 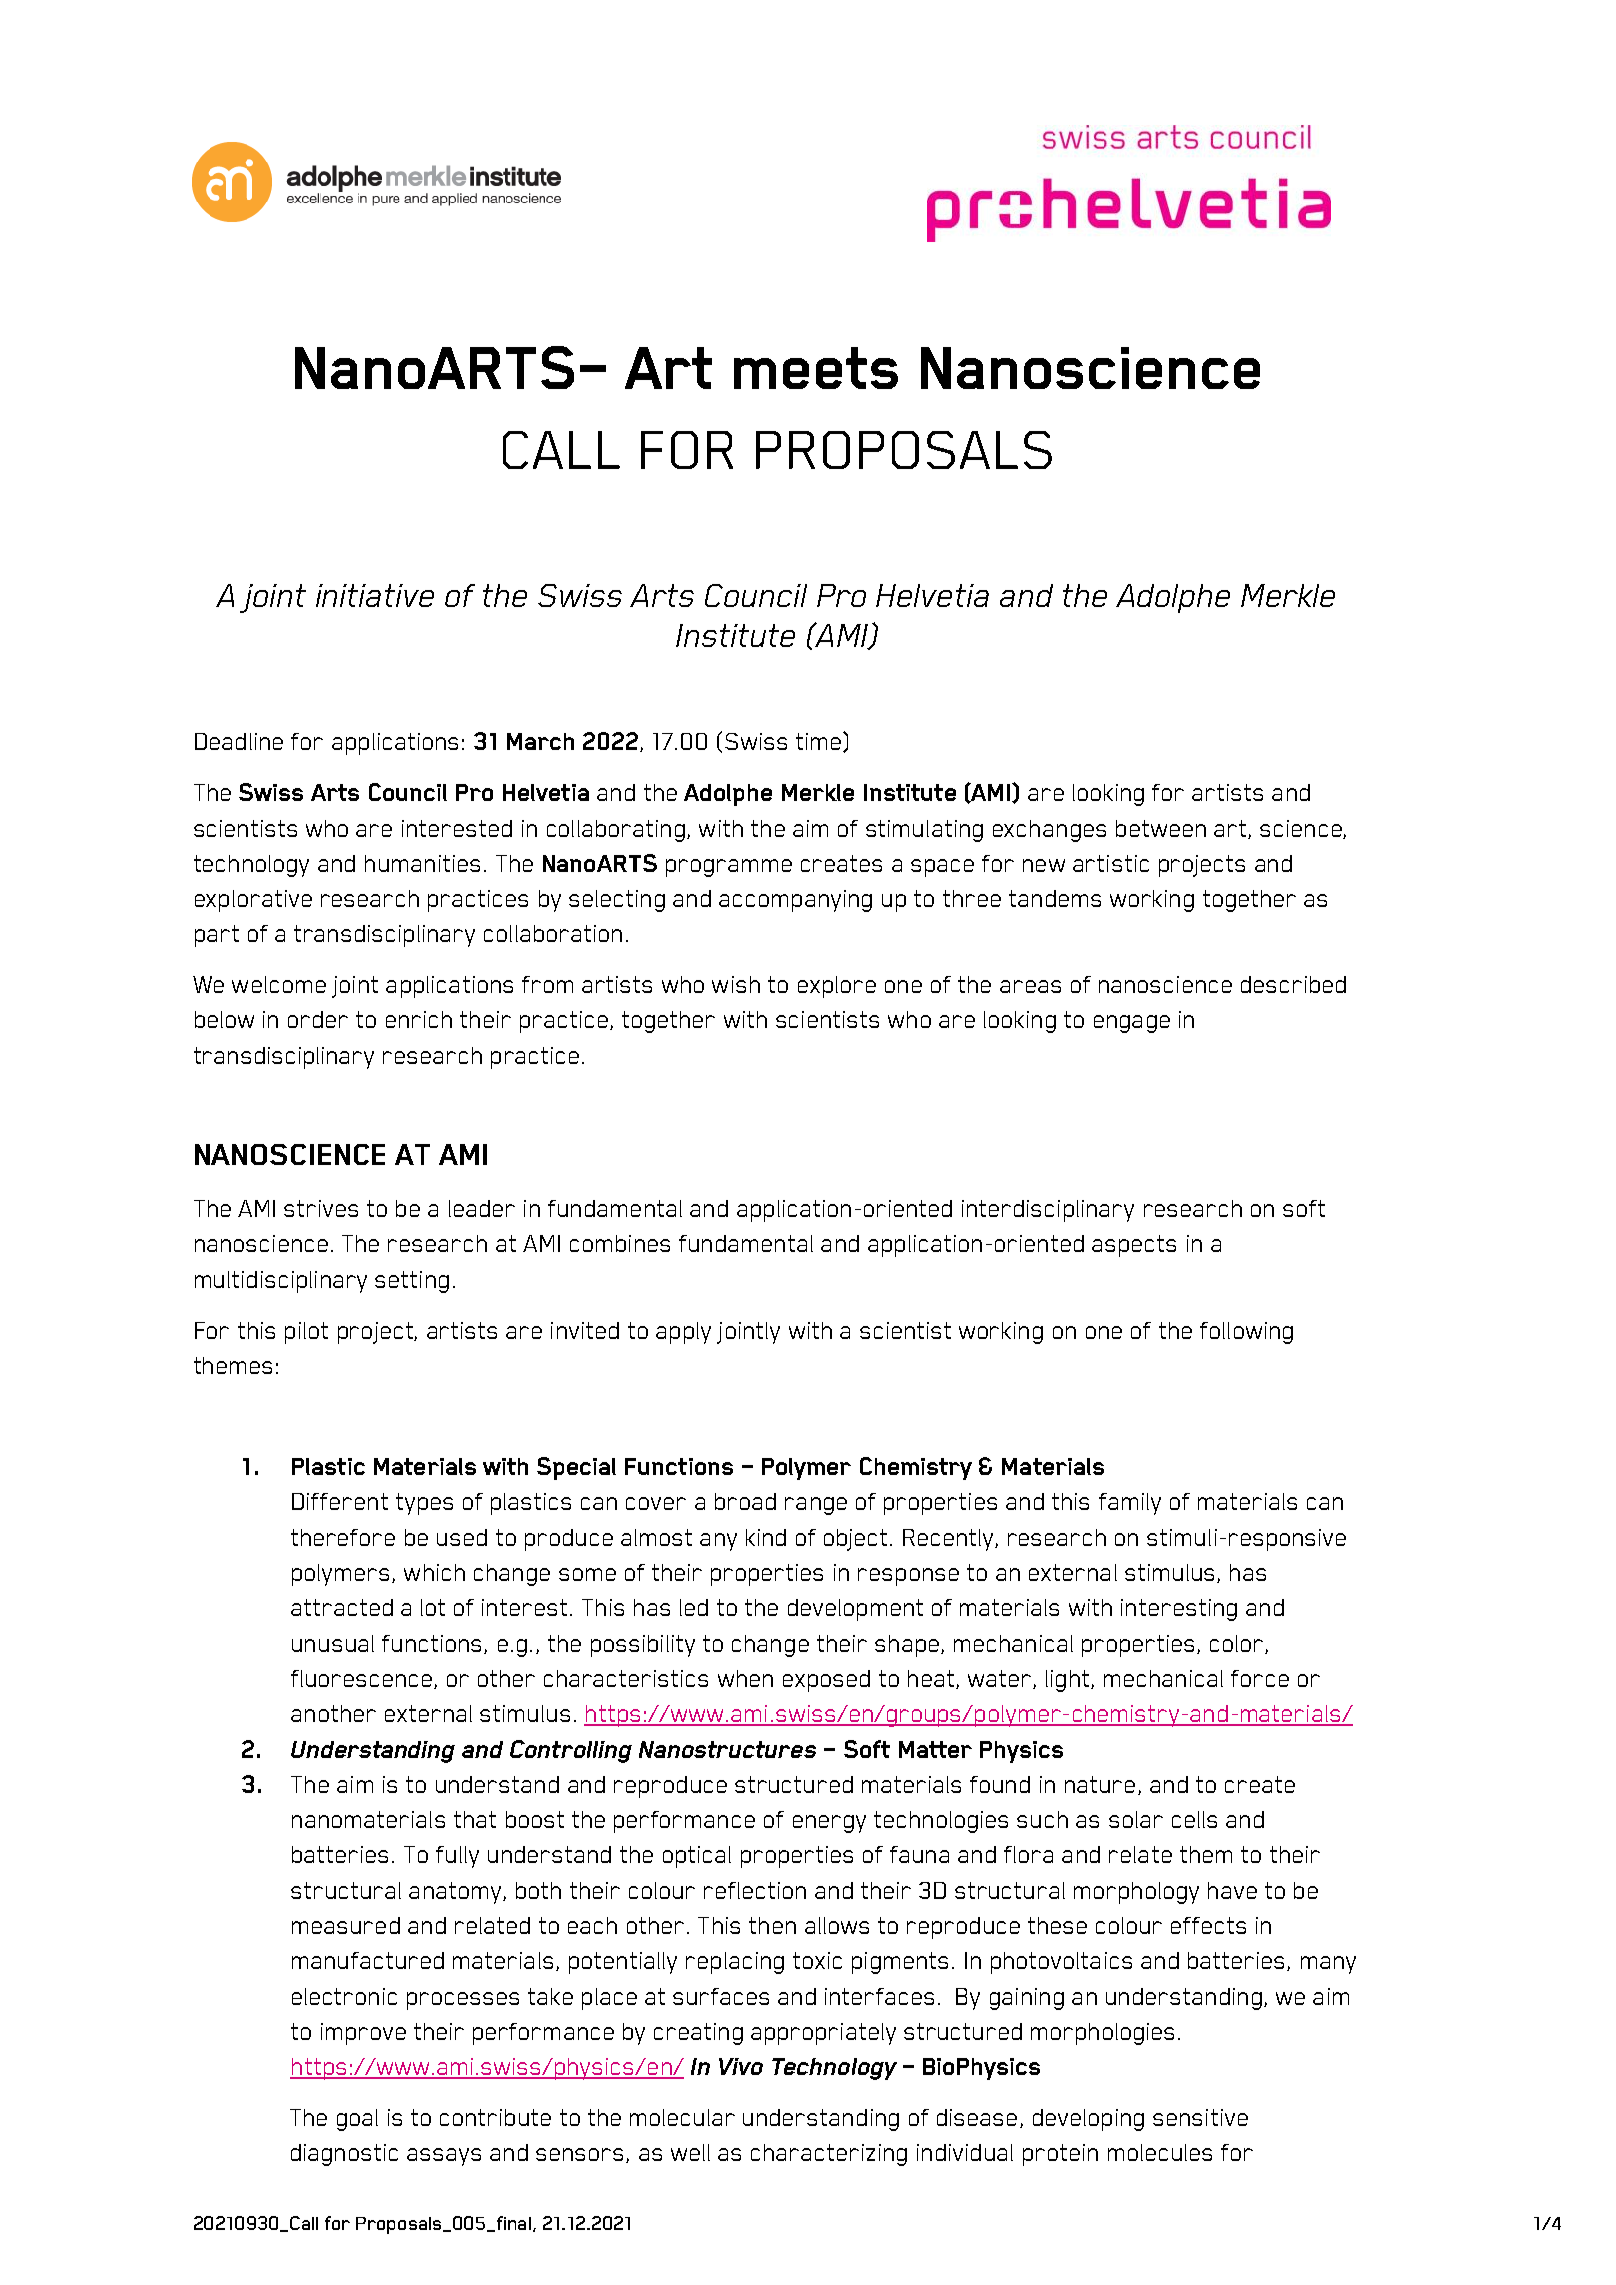 I want to click on family, so click(x=1130, y=1504).
